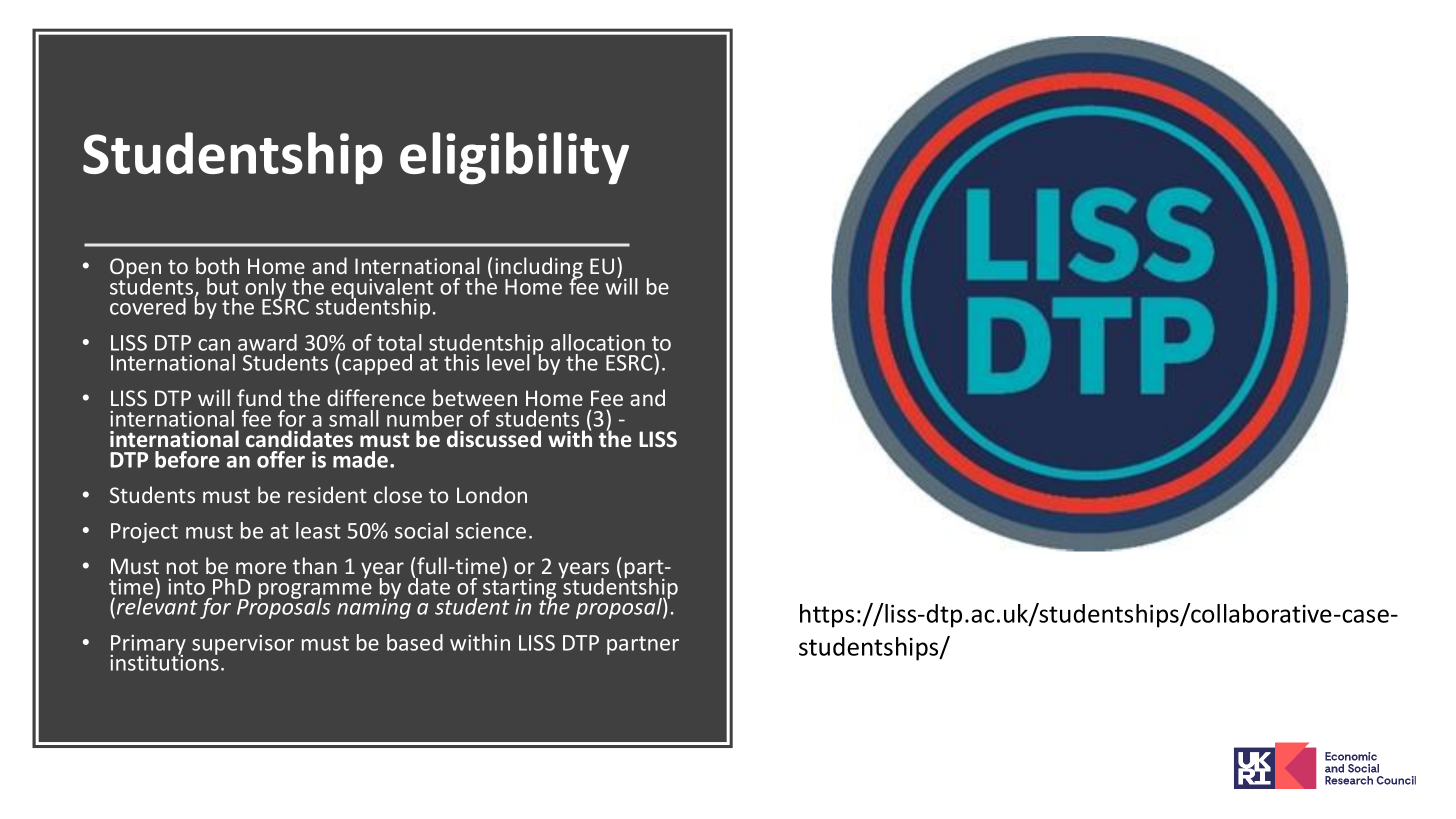  I want to click on both, so click(217, 265).
